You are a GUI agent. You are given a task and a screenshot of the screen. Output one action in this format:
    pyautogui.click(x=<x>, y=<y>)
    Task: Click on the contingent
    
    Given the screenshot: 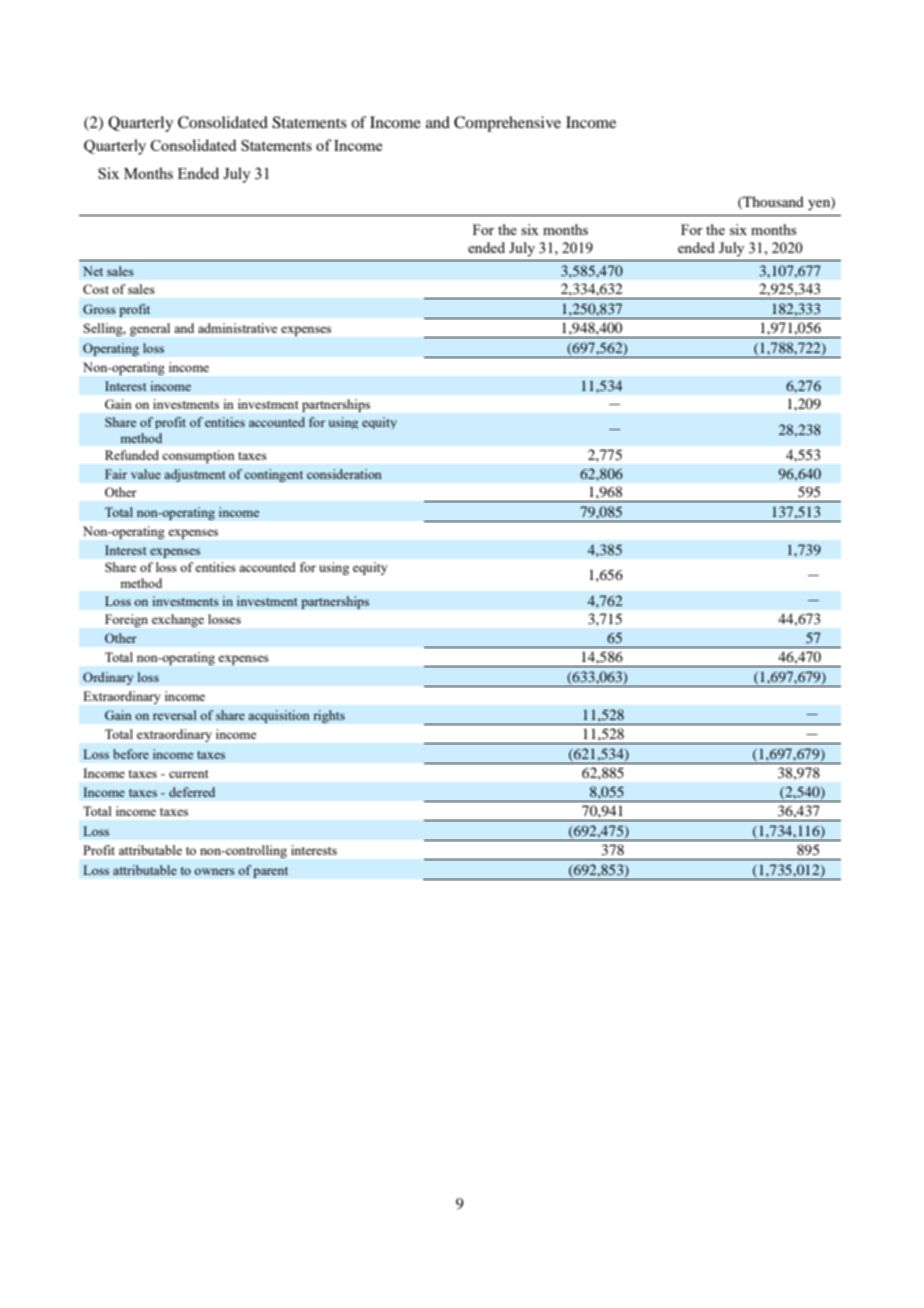 What is the action you would take?
    pyautogui.click(x=273, y=475)
